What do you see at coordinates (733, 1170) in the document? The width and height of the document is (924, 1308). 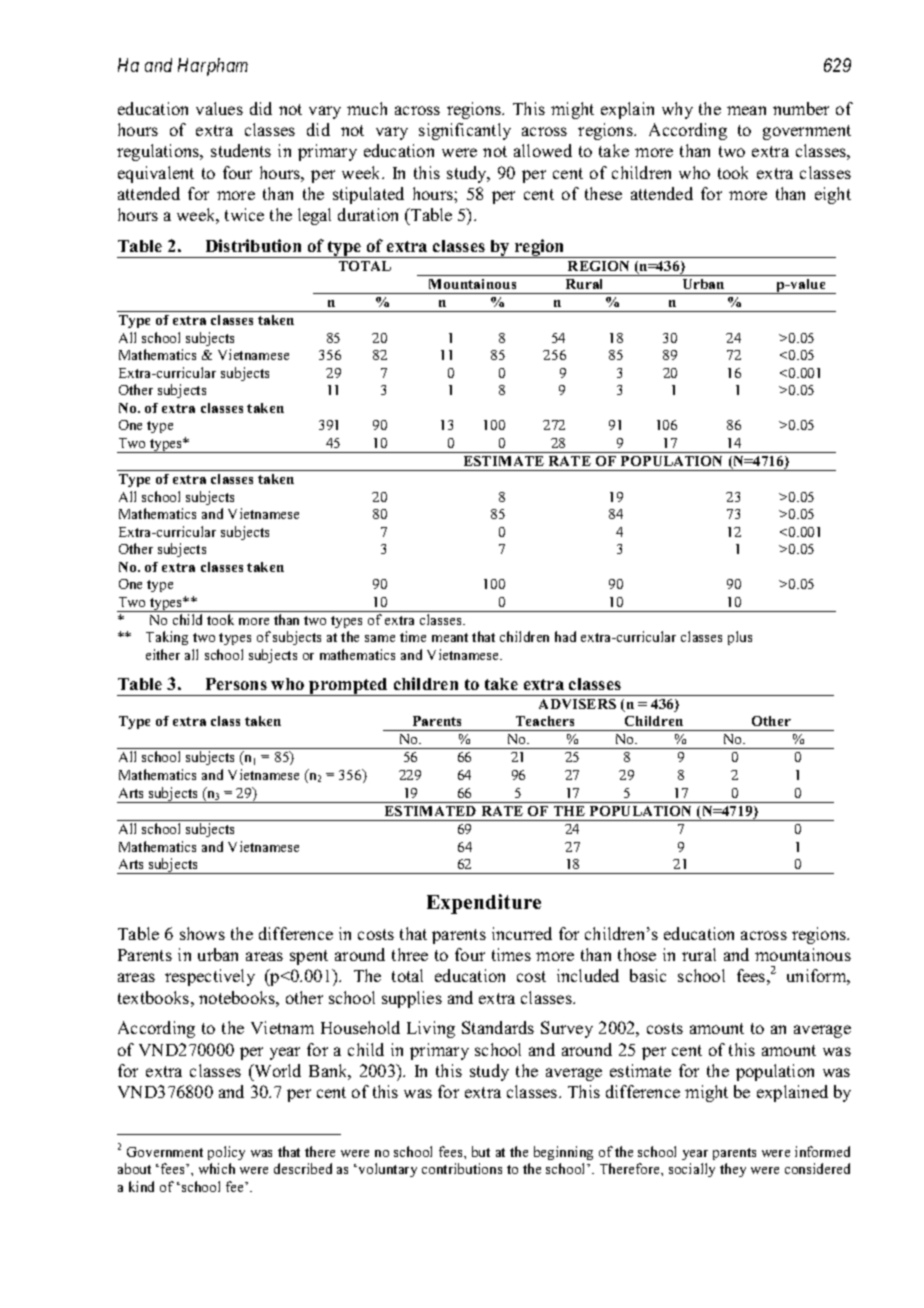 I see `they` at bounding box center [733, 1170].
